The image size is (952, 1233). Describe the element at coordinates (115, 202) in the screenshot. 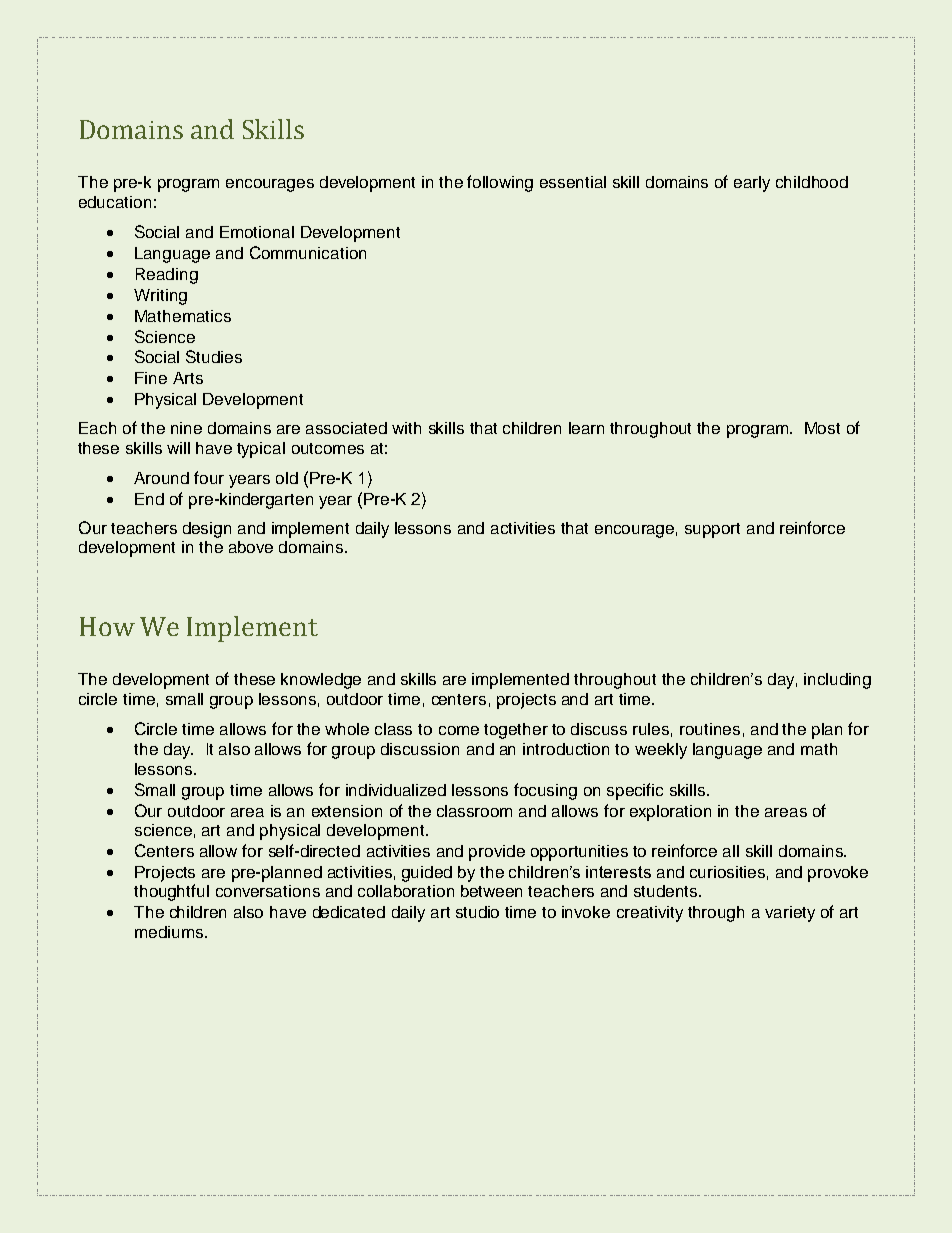

I see `education` at that location.
